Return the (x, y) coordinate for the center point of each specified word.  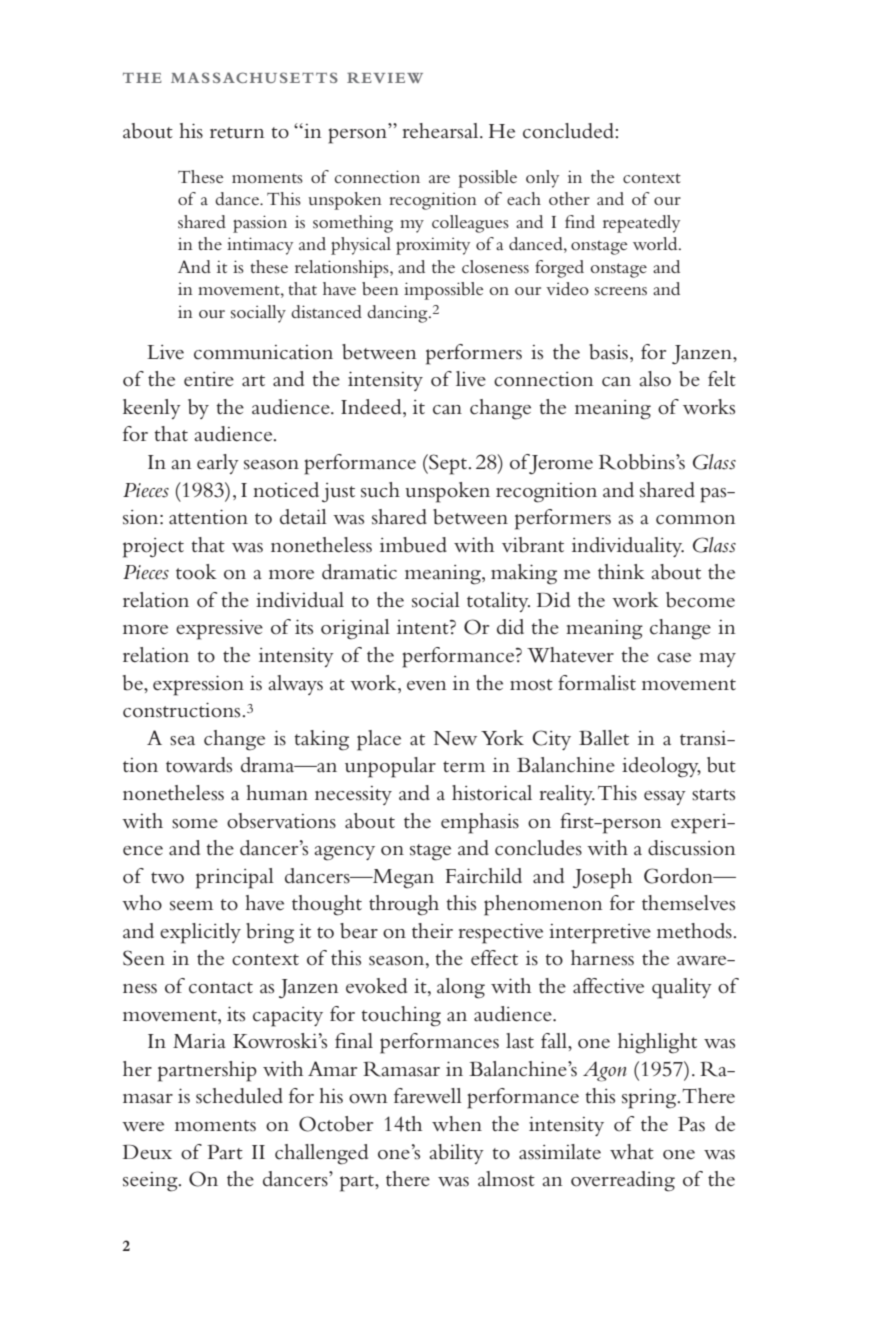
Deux (147, 1152)
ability (456, 1154)
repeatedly (641, 224)
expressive (219, 630)
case (674, 658)
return (237, 133)
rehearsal (441, 131)
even (427, 686)
